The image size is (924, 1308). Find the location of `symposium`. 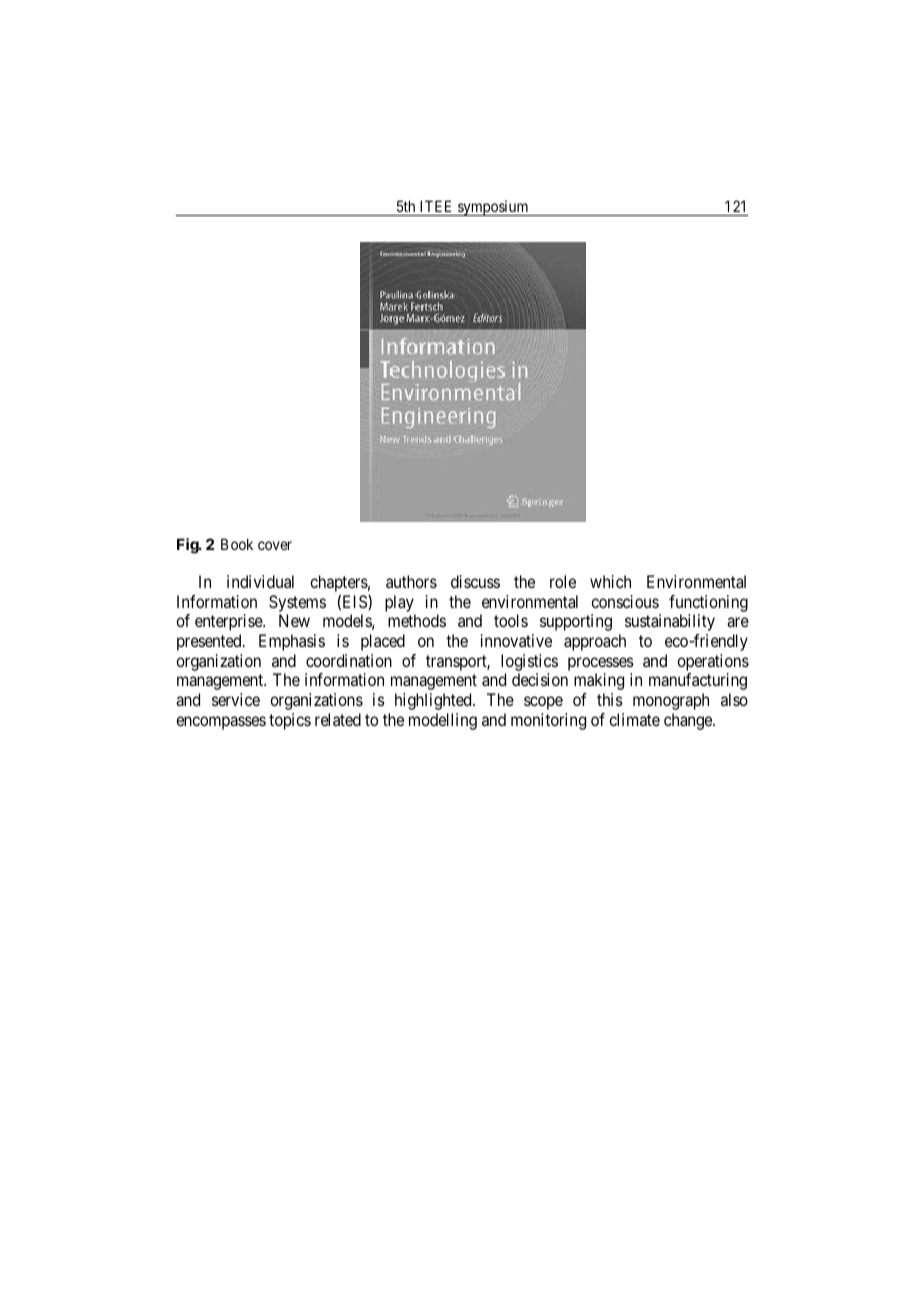

symposium is located at coordinates (493, 208).
